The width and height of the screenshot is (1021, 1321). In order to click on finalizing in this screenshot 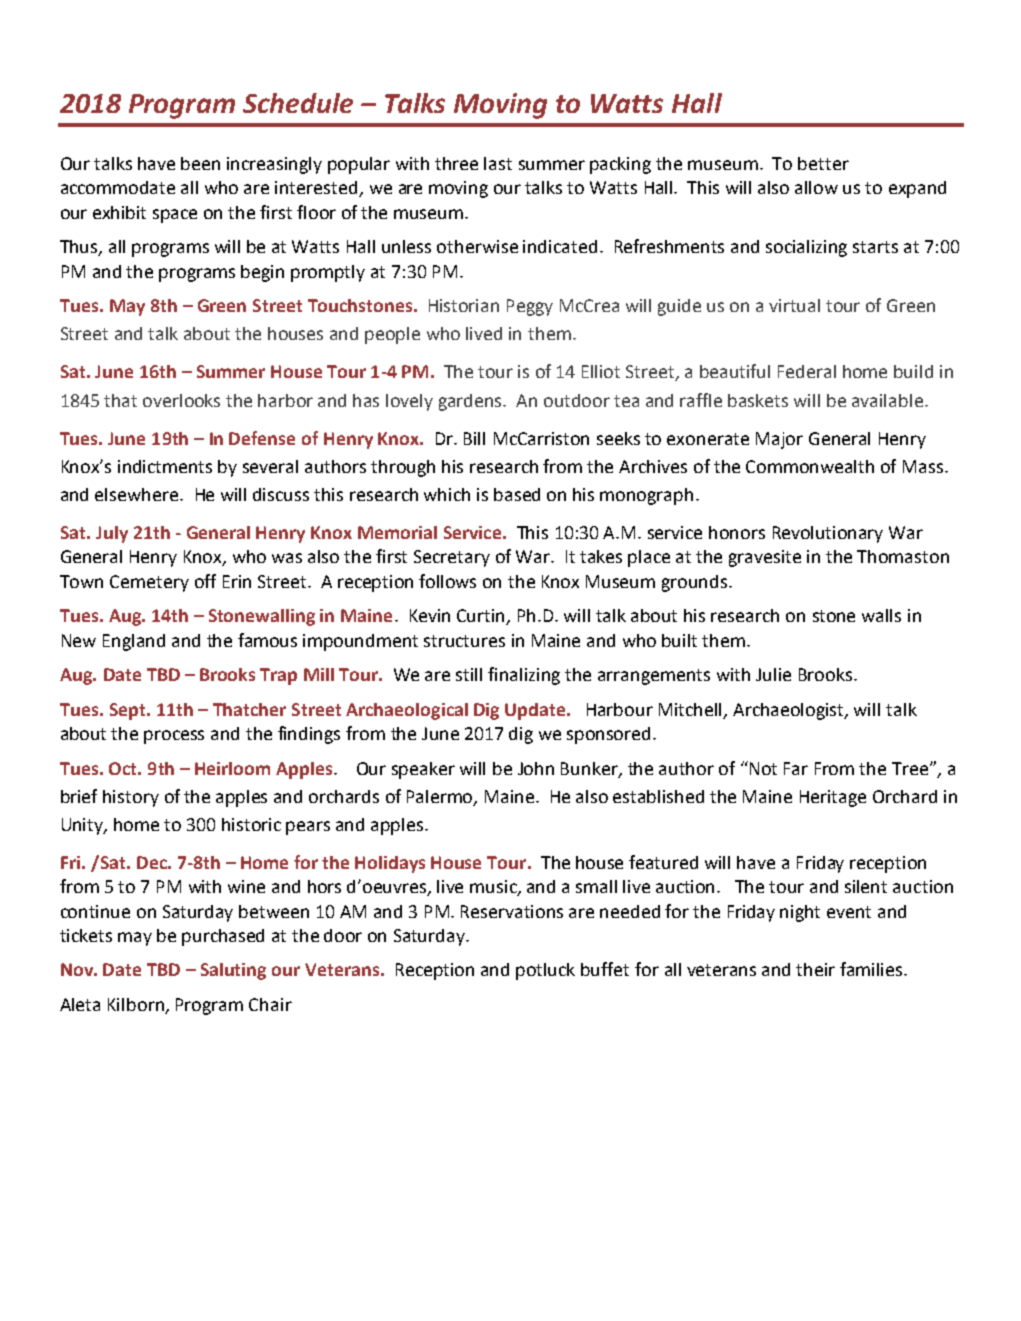, I will do `click(524, 676)`.
